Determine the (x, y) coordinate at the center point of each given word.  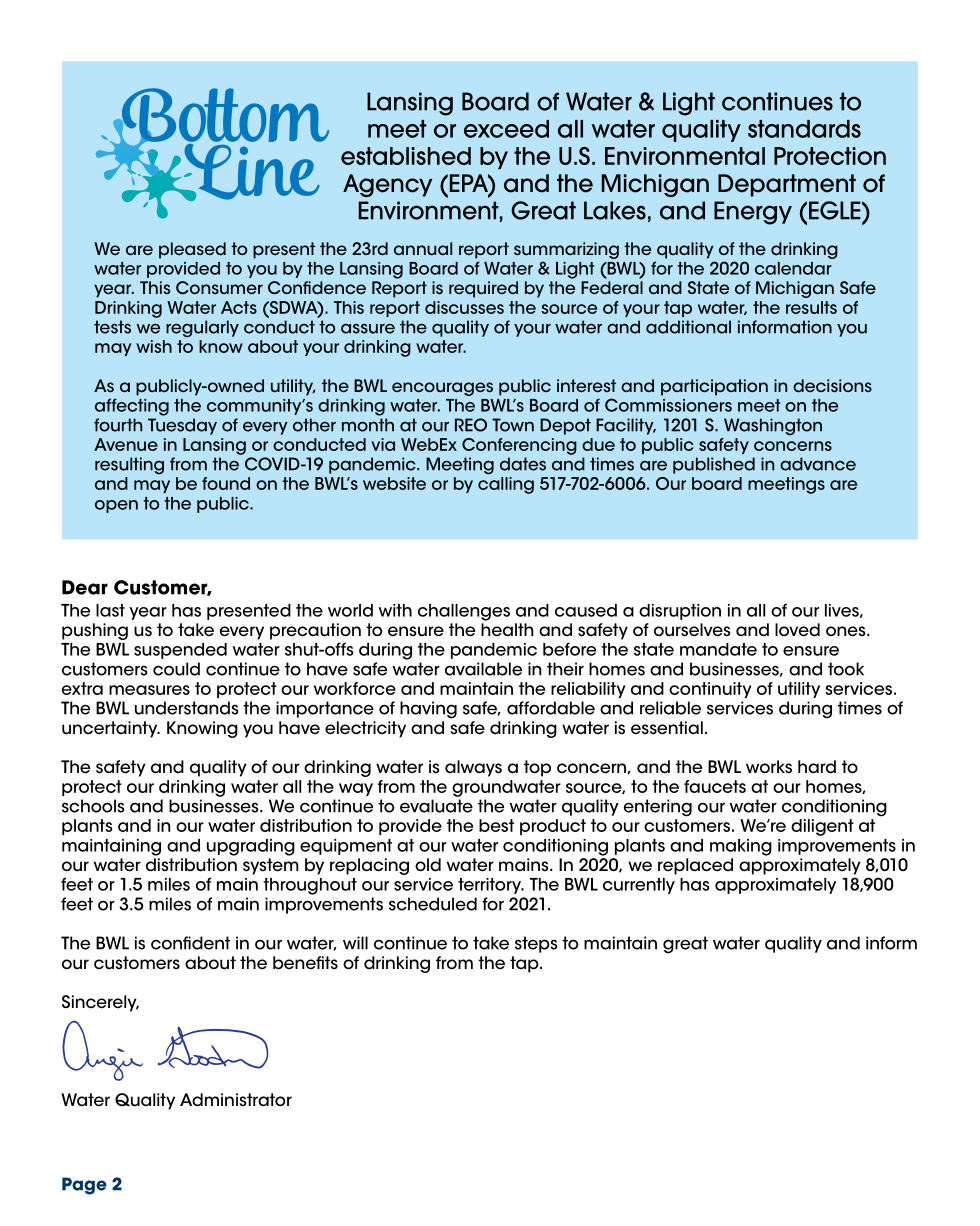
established (406, 156)
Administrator (236, 1100)
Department (787, 185)
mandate (718, 649)
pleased (192, 250)
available (483, 669)
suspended (180, 651)
